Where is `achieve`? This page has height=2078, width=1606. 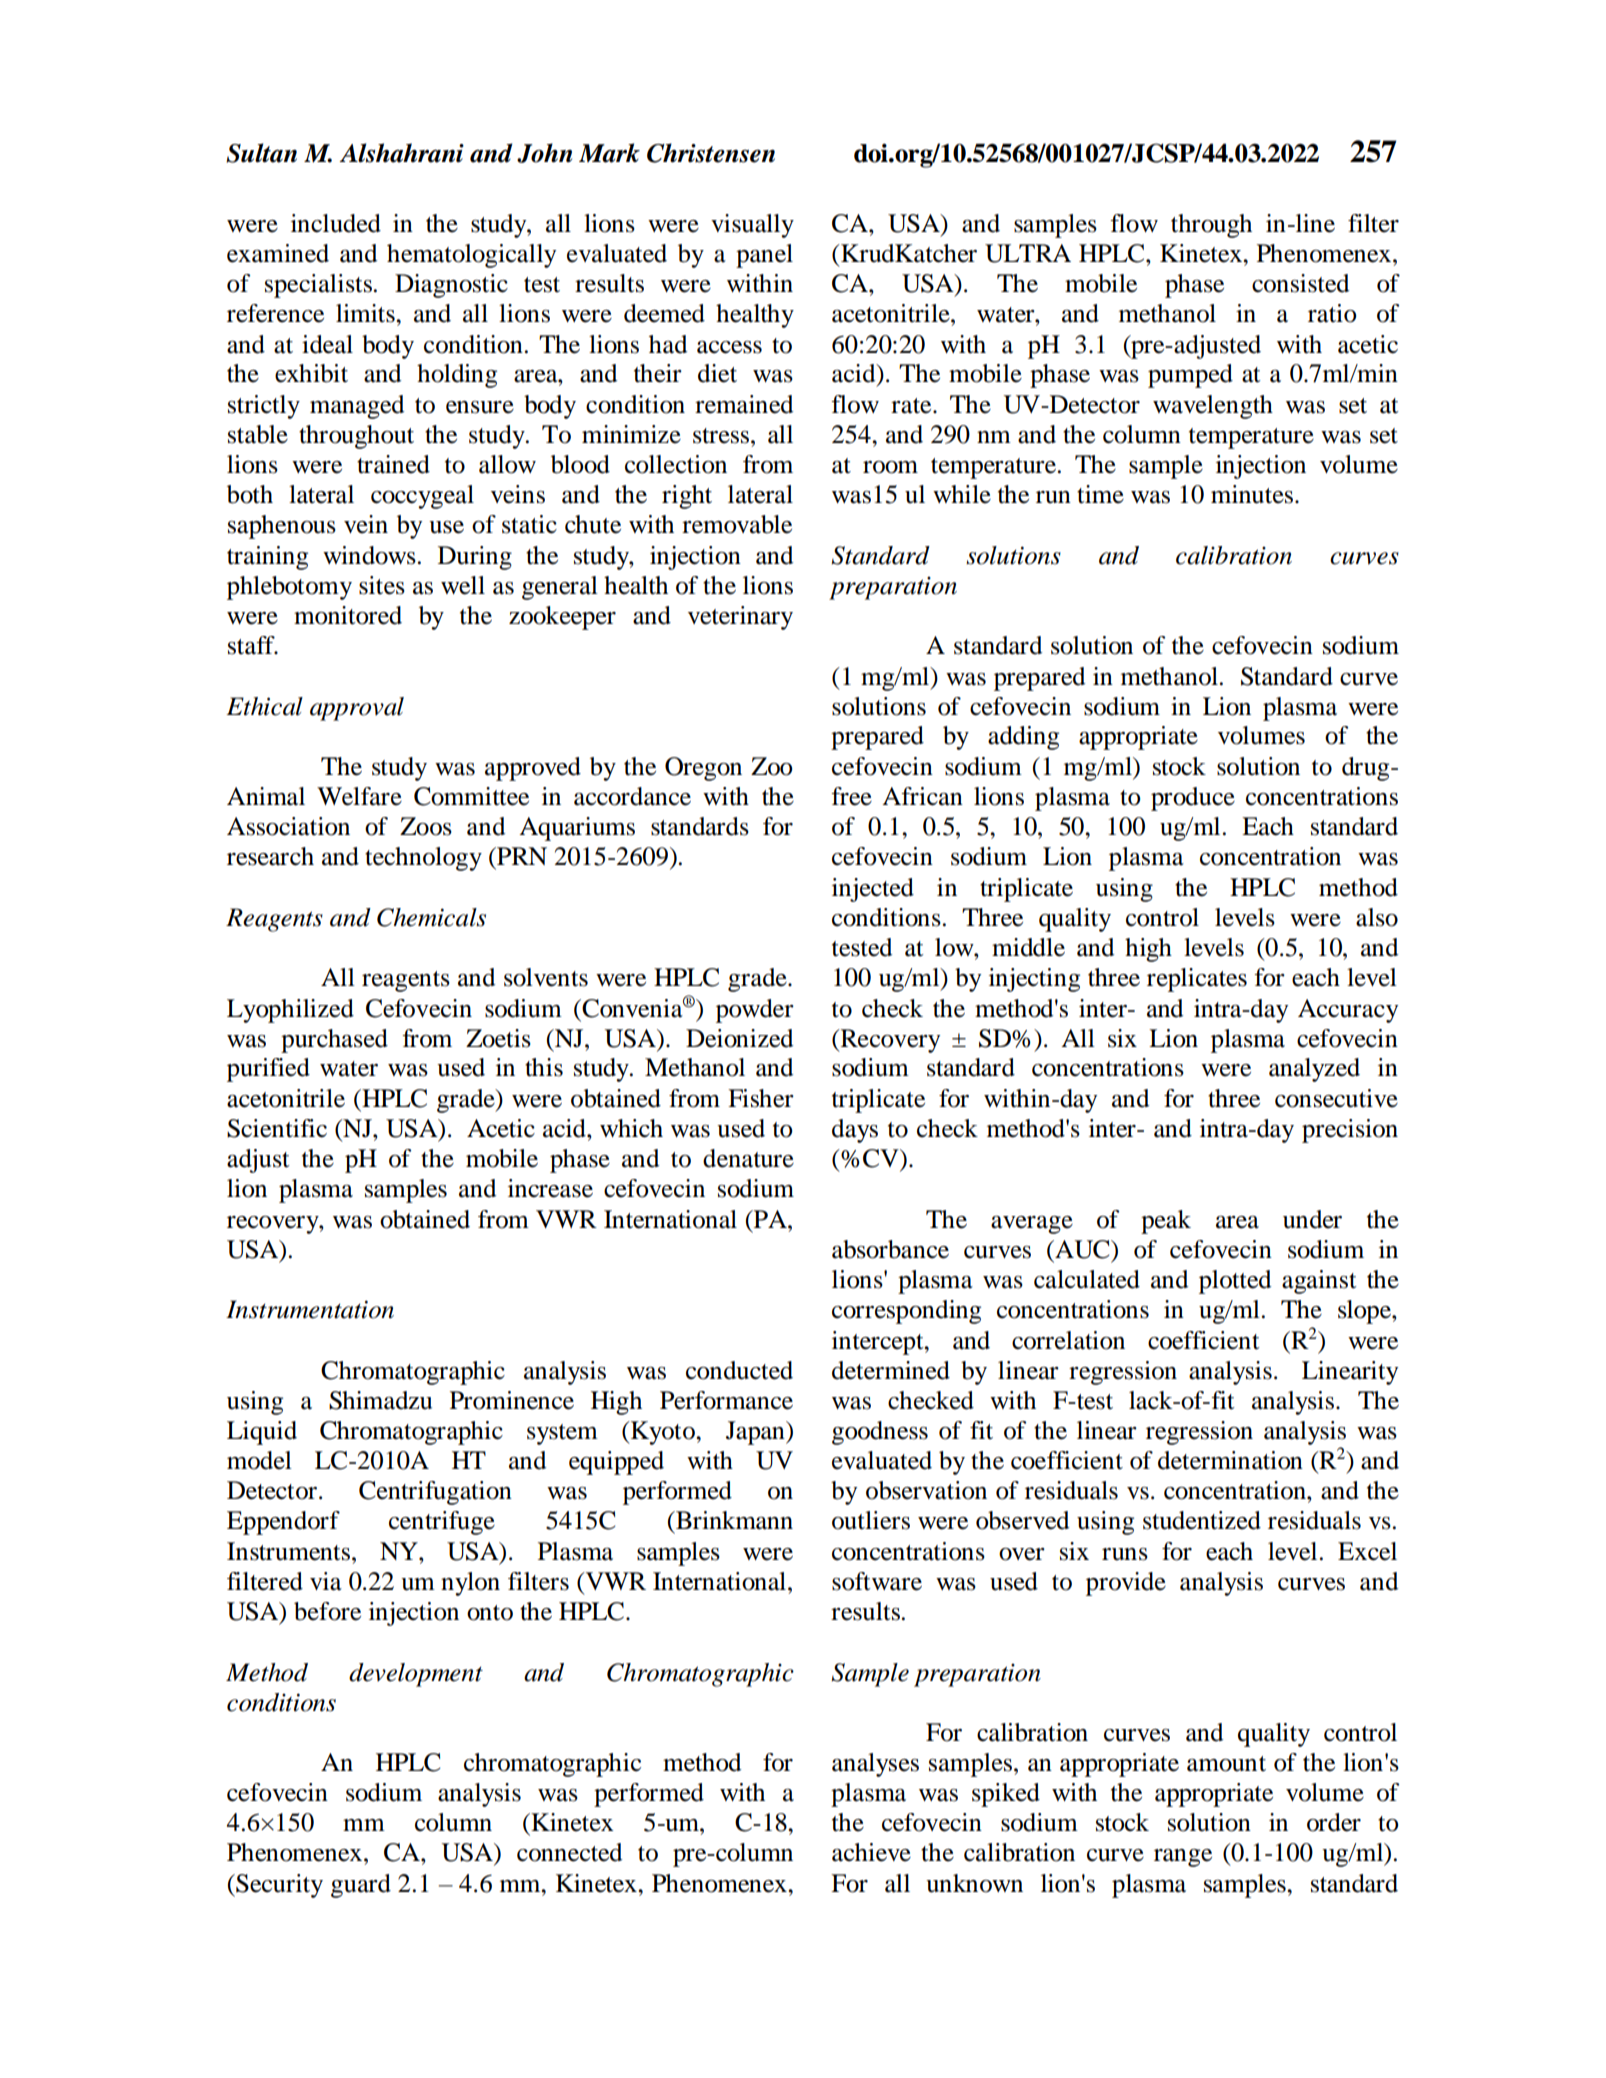 achieve is located at coordinates (871, 1852).
